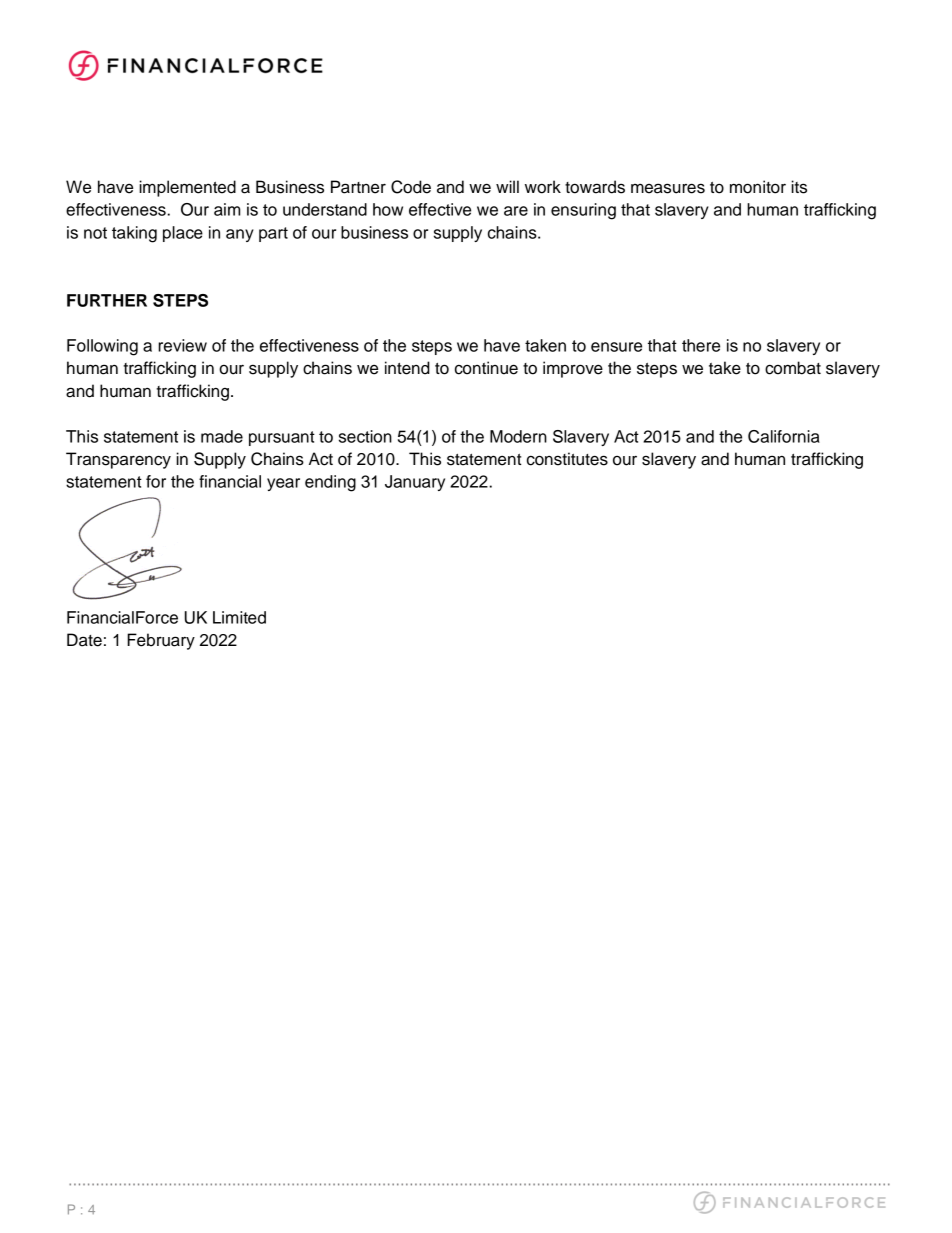 This page has width=952, height=1233. What do you see at coordinates (239, 617) in the page?
I see `Limited` at bounding box center [239, 617].
